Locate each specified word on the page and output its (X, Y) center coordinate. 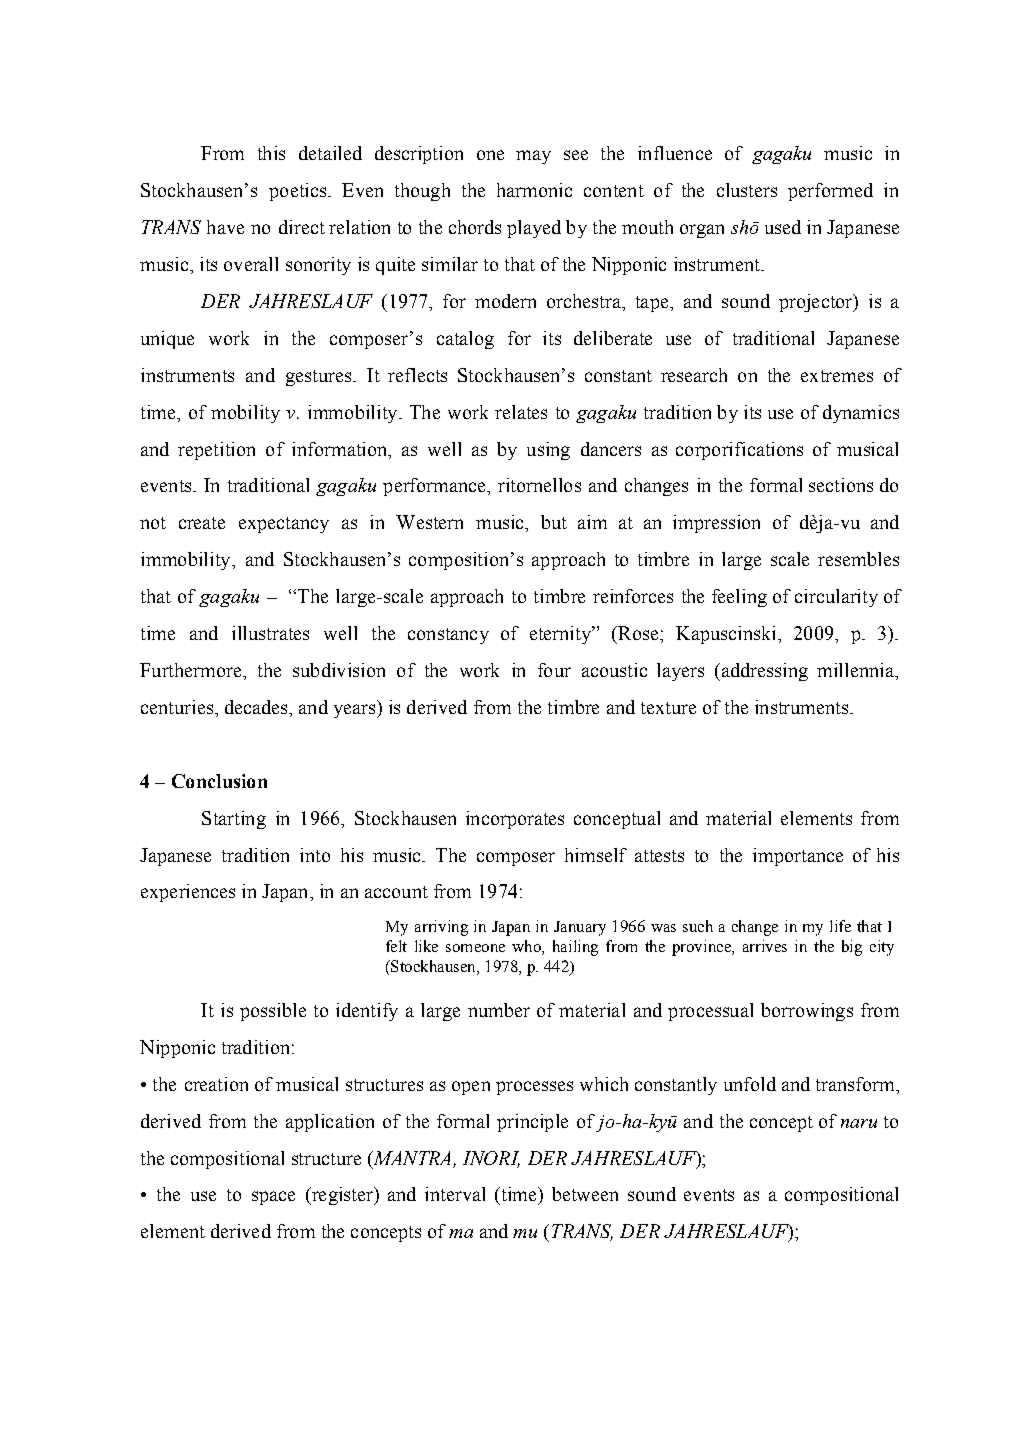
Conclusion (219, 781)
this (271, 153)
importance (798, 857)
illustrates (270, 633)
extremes (837, 376)
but (554, 522)
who (527, 947)
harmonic (534, 190)
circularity (836, 598)
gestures (318, 378)
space (273, 1198)
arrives (765, 946)
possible (273, 1012)
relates (521, 412)
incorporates (515, 820)
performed (830, 192)
